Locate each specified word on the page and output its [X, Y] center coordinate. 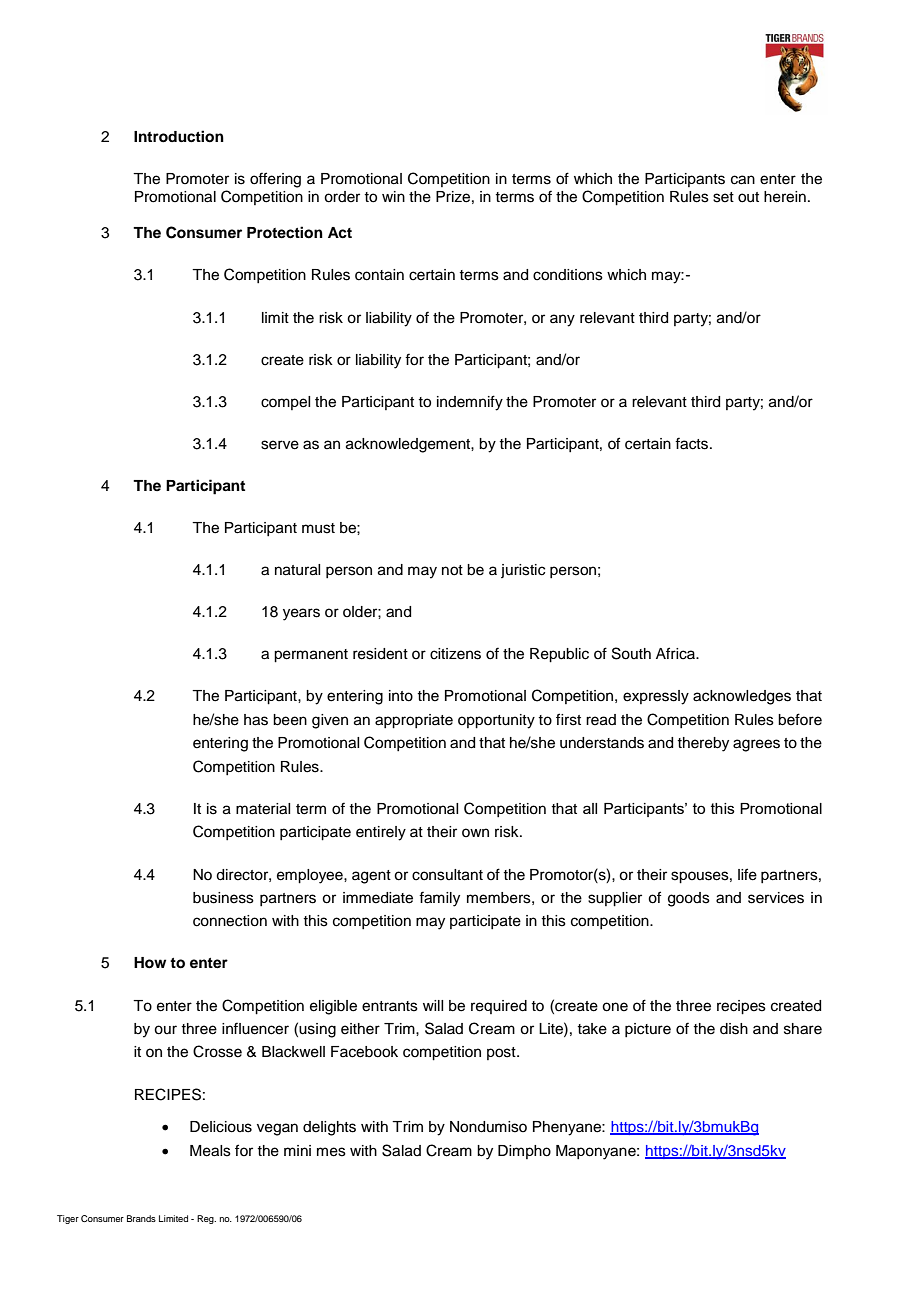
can [743, 180]
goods [689, 899]
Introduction [179, 136]
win [393, 196]
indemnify [470, 403]
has [256, 720]
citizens [455, 654]
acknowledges [742, 697]
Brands [141, 1218]
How [150, 963]
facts [693, 443]
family [439, 899]
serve [280, 445]
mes [331, 1152]
